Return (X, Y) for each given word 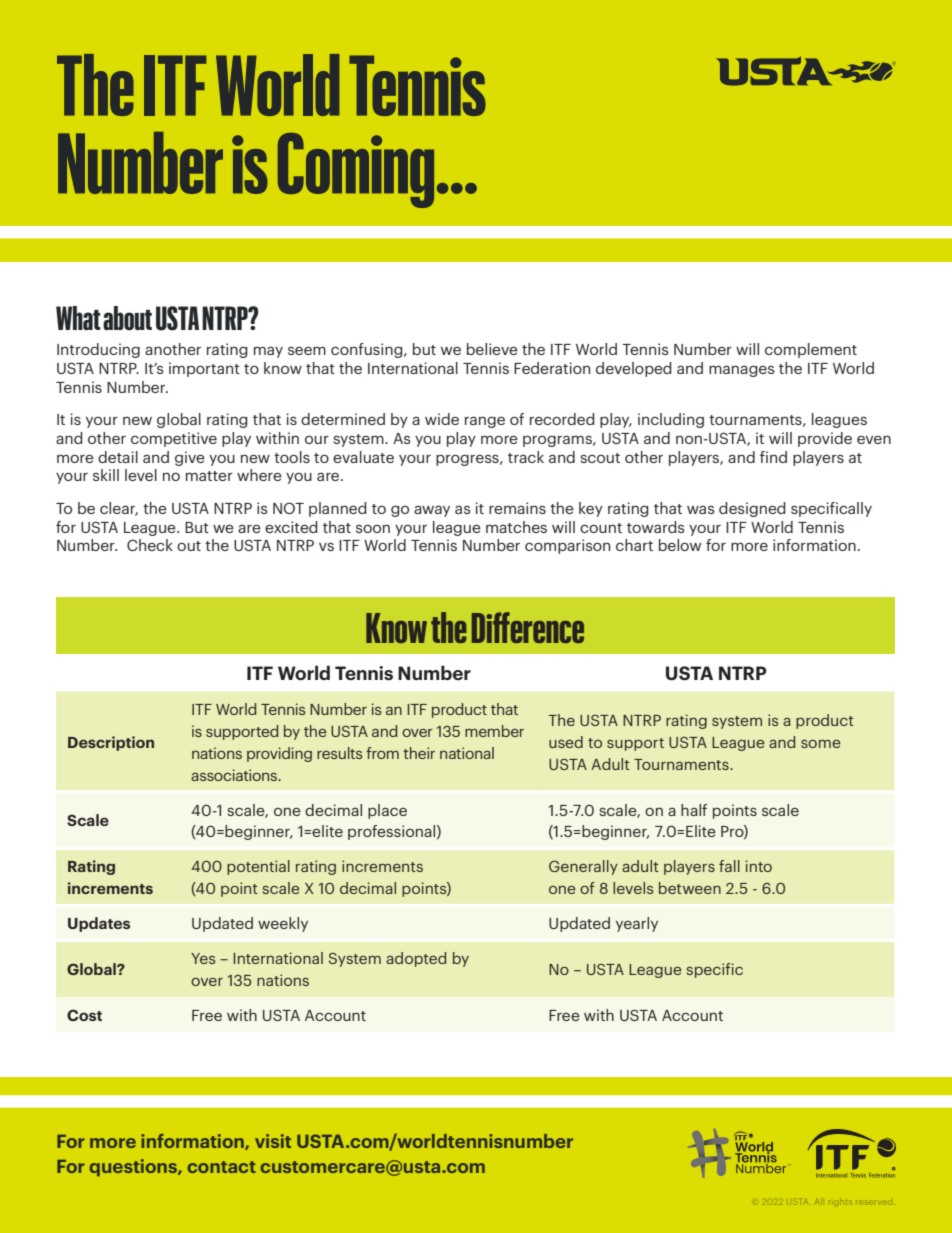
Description (111, 743)
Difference (528, 627)
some (820, 744)
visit (273, 1141)
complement (811, 350)
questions (134, 1167)
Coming (356, 170)
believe (492, 349)
